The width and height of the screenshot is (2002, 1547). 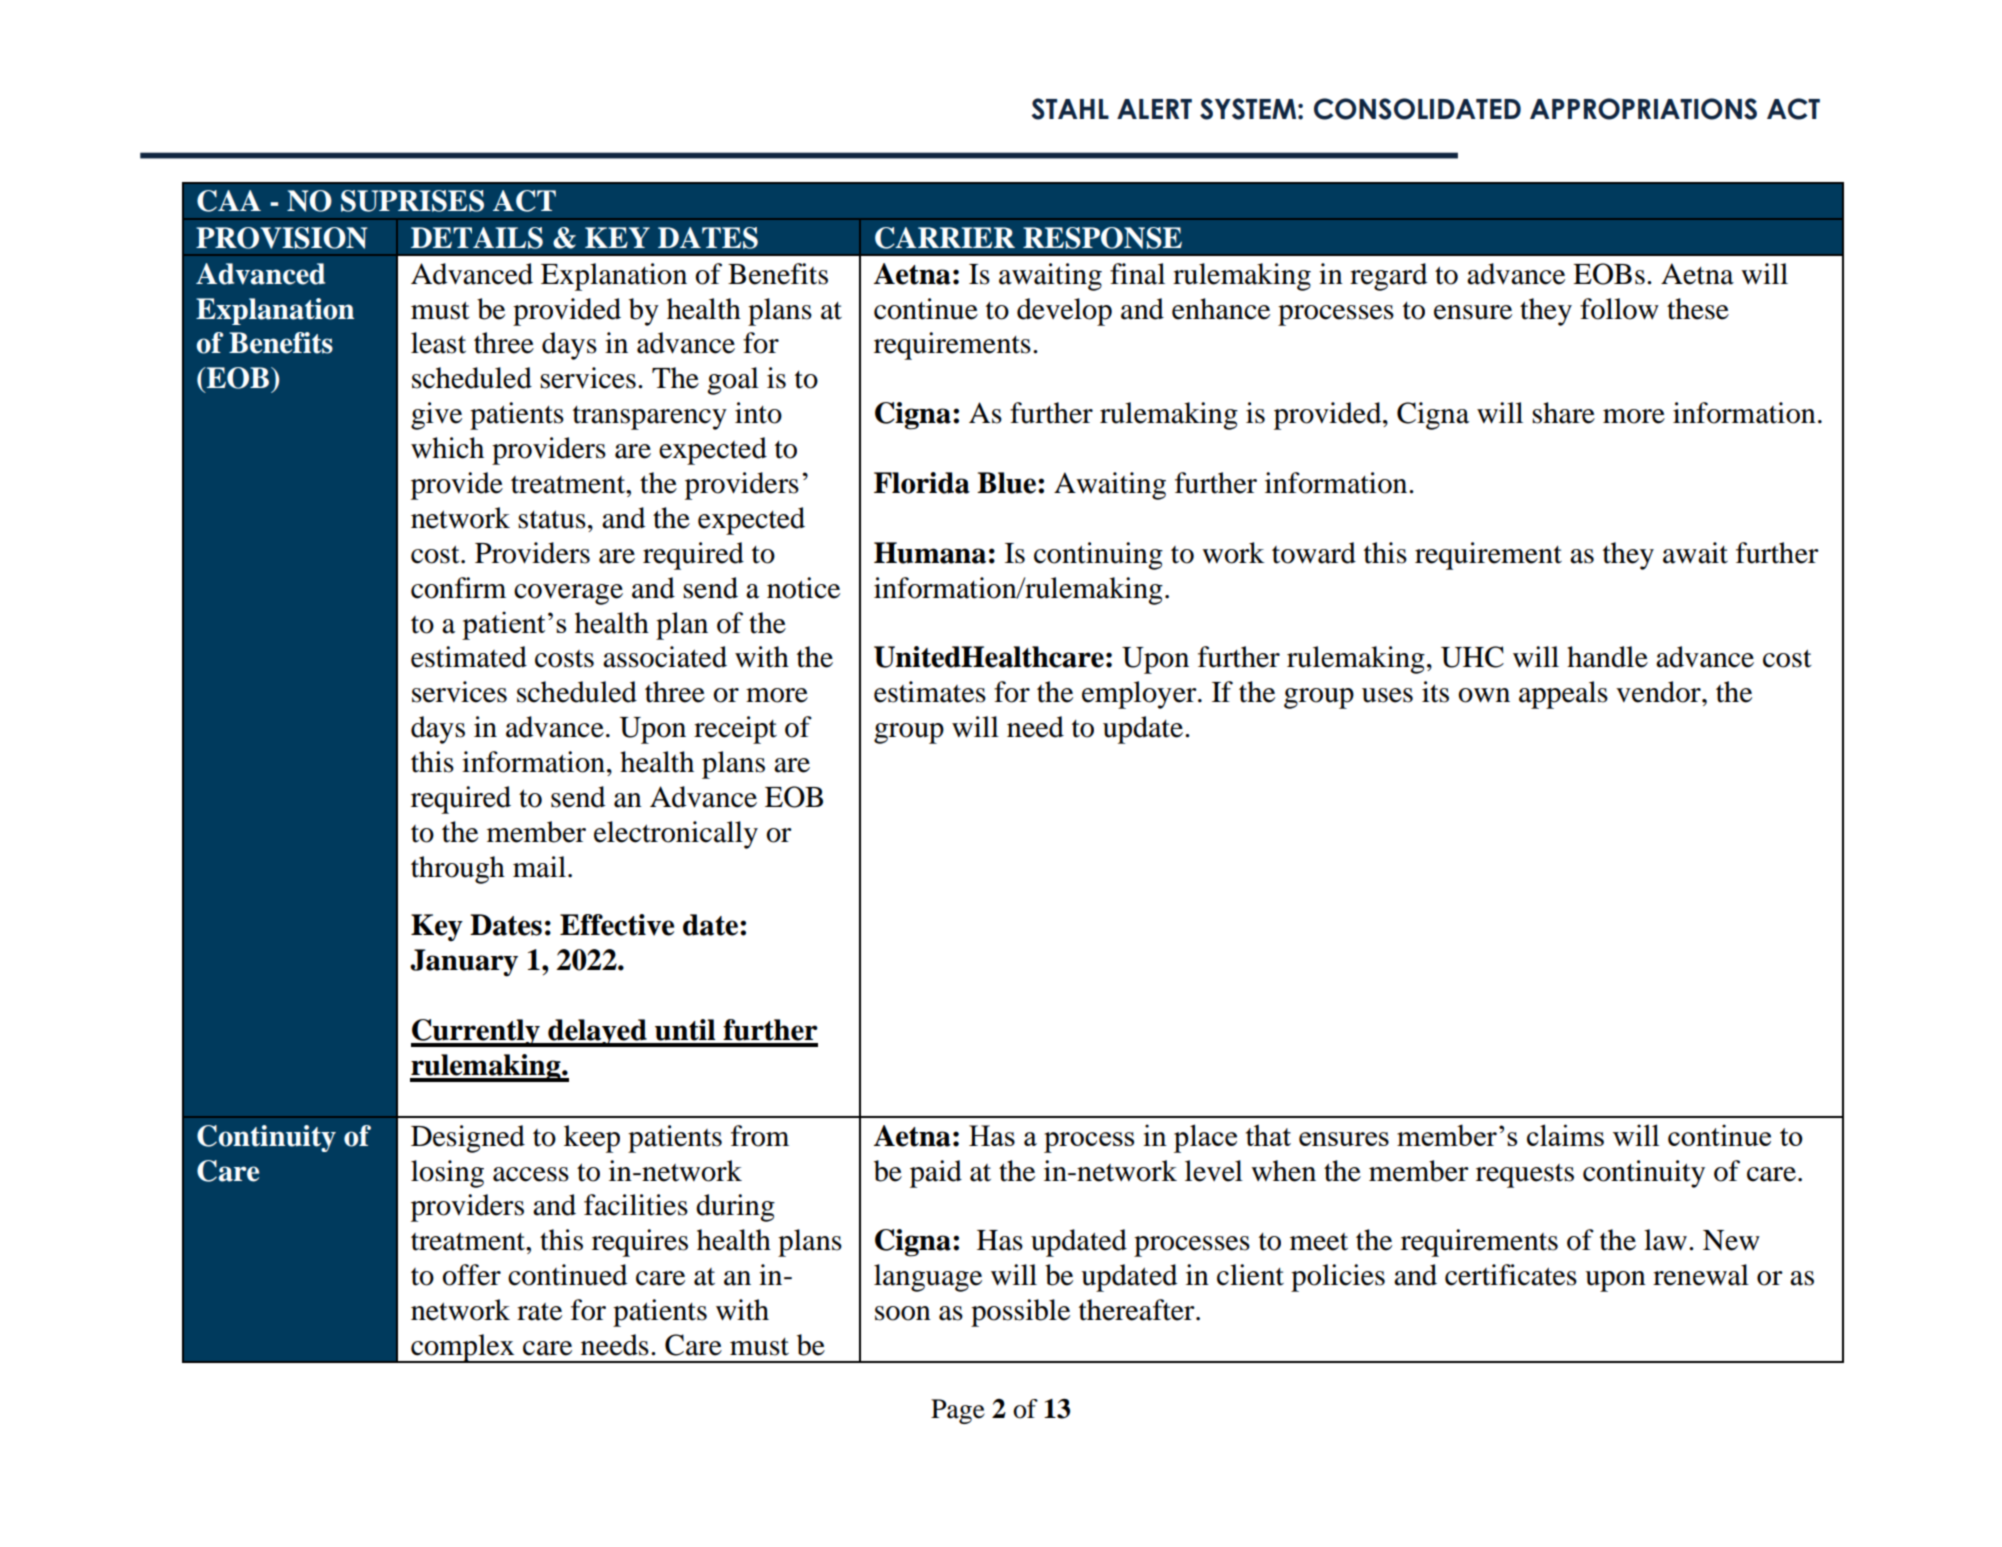 I want to click on SUPRISES, so click(x=412, y=201).
